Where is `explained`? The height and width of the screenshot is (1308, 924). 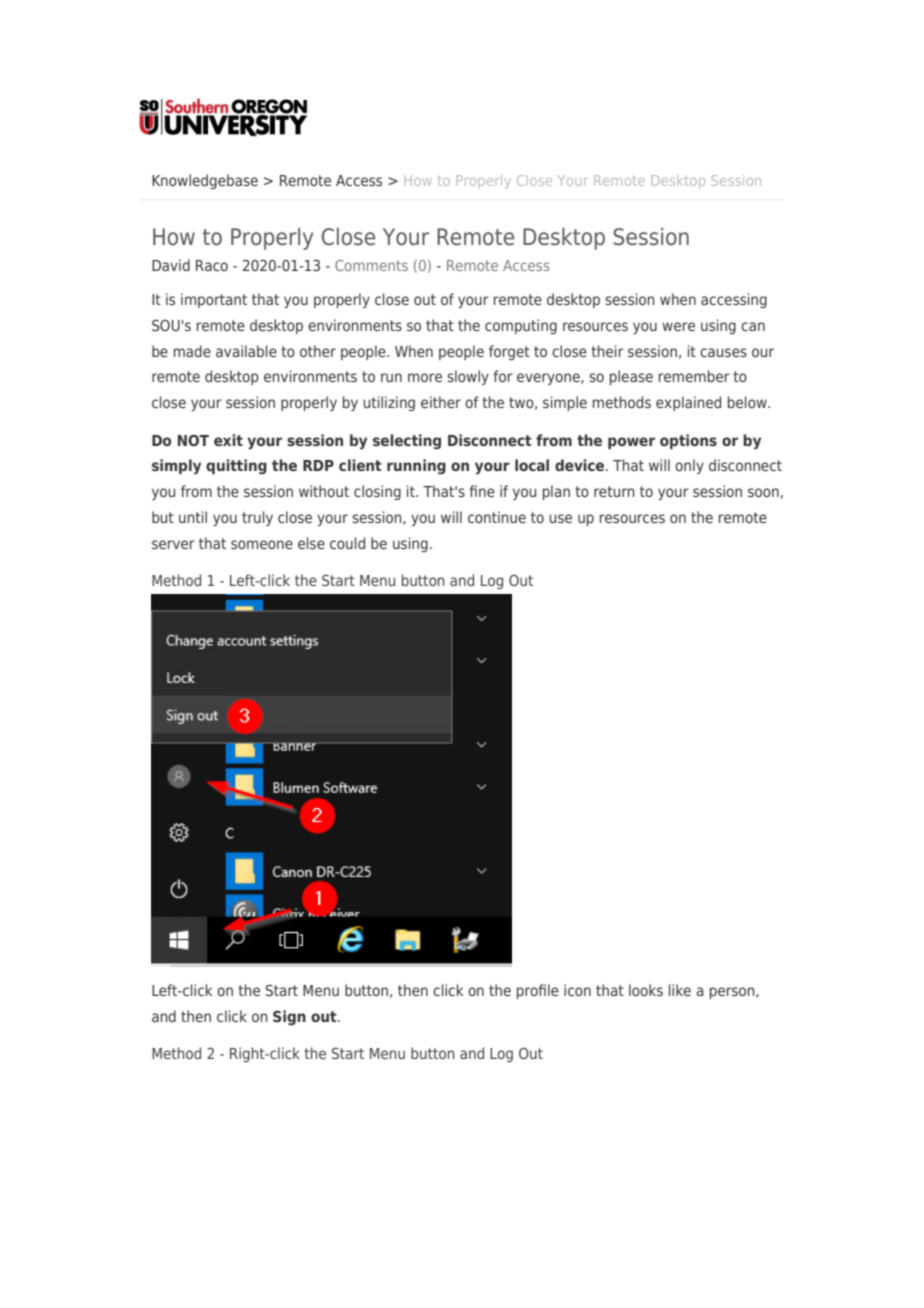 explained is located at coordinates (688, 403).
